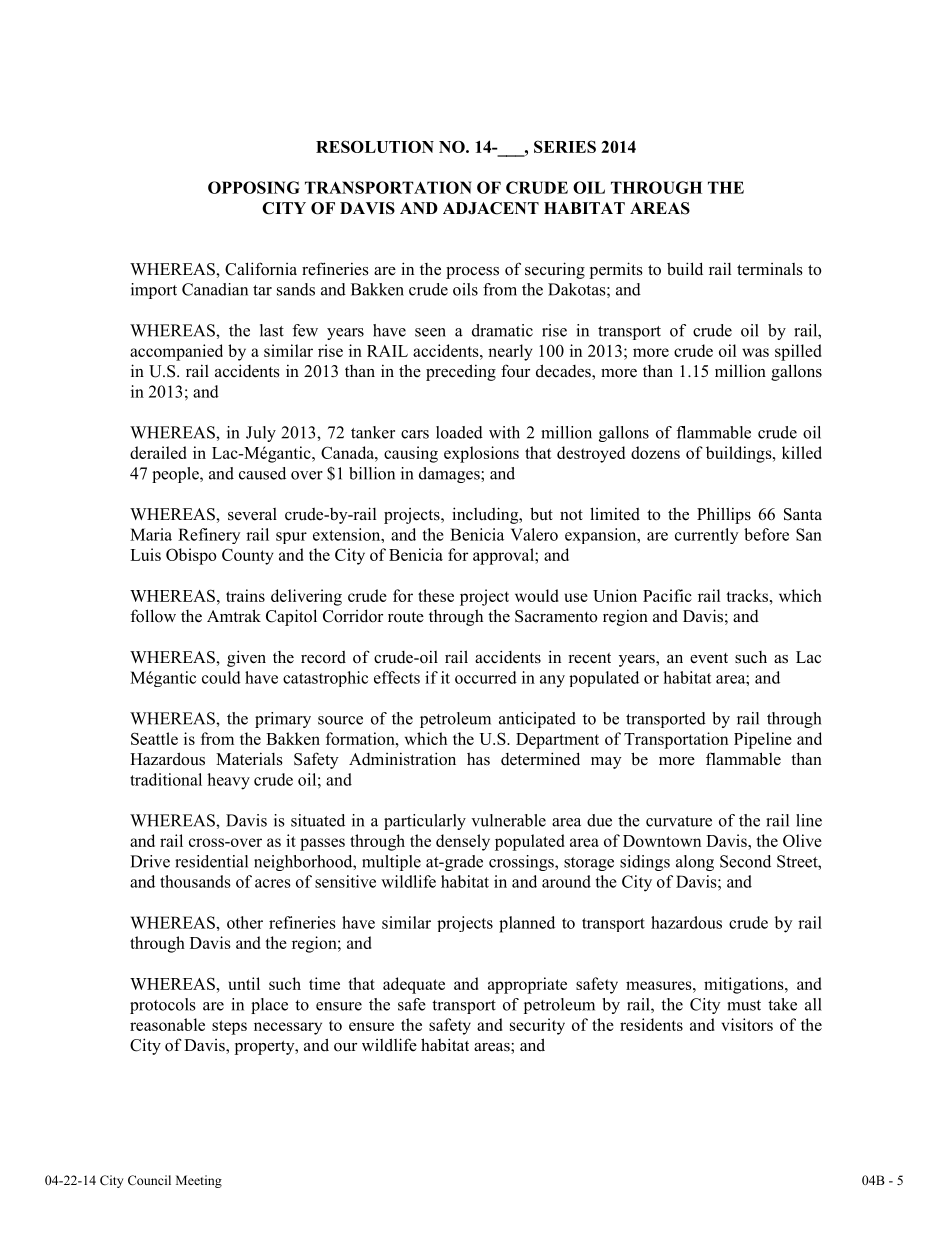 This screenshot has width=952, height=1233. Describe the element at coordinates (199, 1181) in the screenshot. I see `Meeting` at that location.
